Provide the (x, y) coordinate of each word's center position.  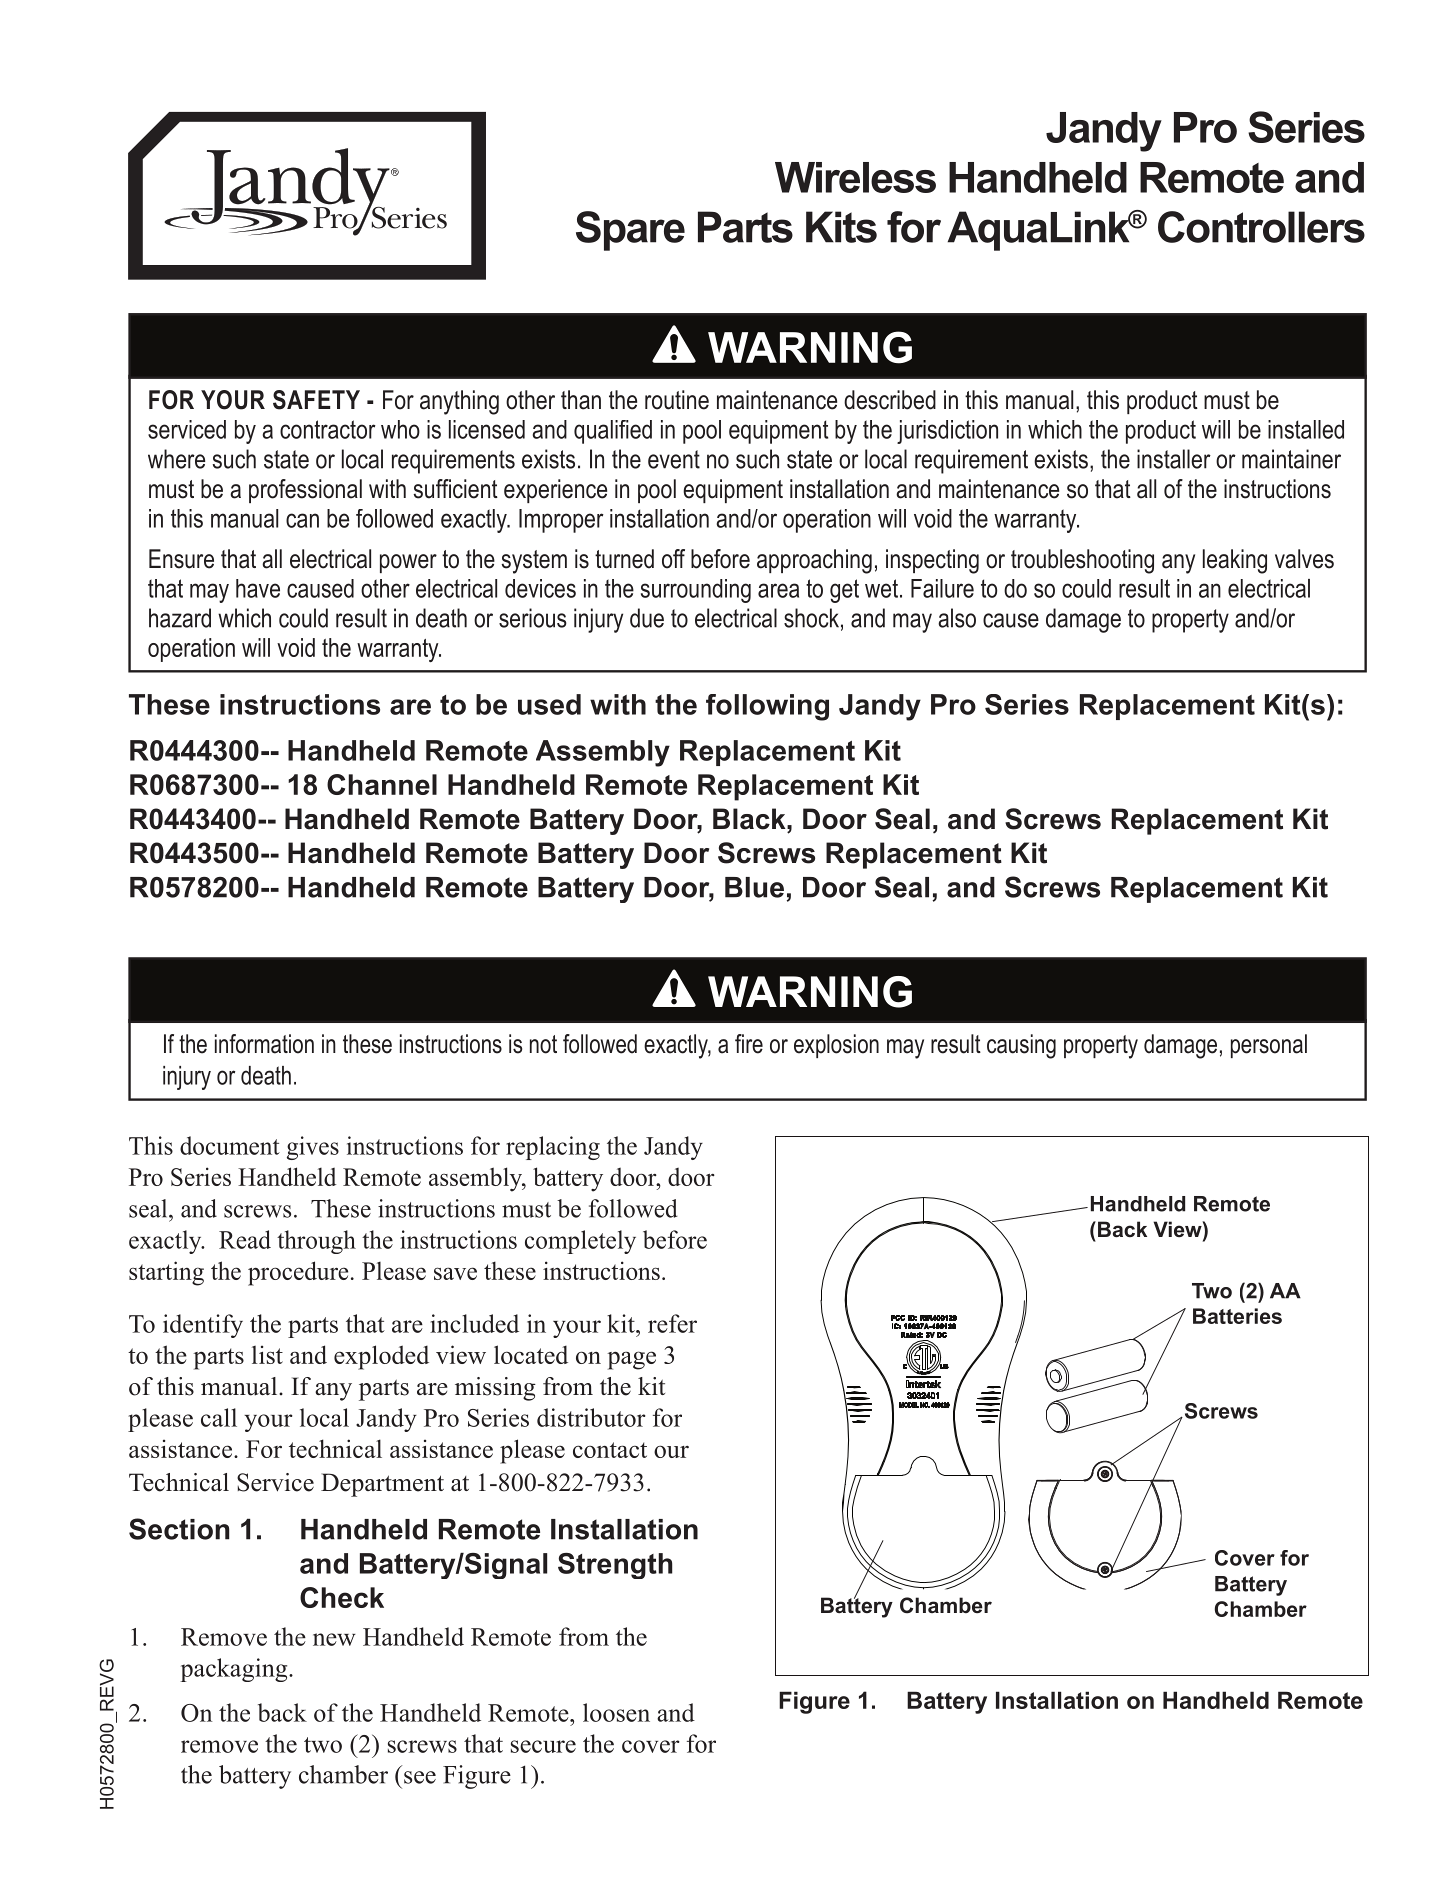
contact (610, 1450)
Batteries (1237, 1316)
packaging (235, 1670)
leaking (1235, 561)
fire (749, 1044)
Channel (382, 784)
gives (313, 1148)
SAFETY (316, 400)
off (673, 559)
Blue (754, 887)
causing (1021, 1046)
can (302, 520)
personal (1269, 1046)
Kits (841, 227)
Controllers (1261, 227)
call (219, 1417)
